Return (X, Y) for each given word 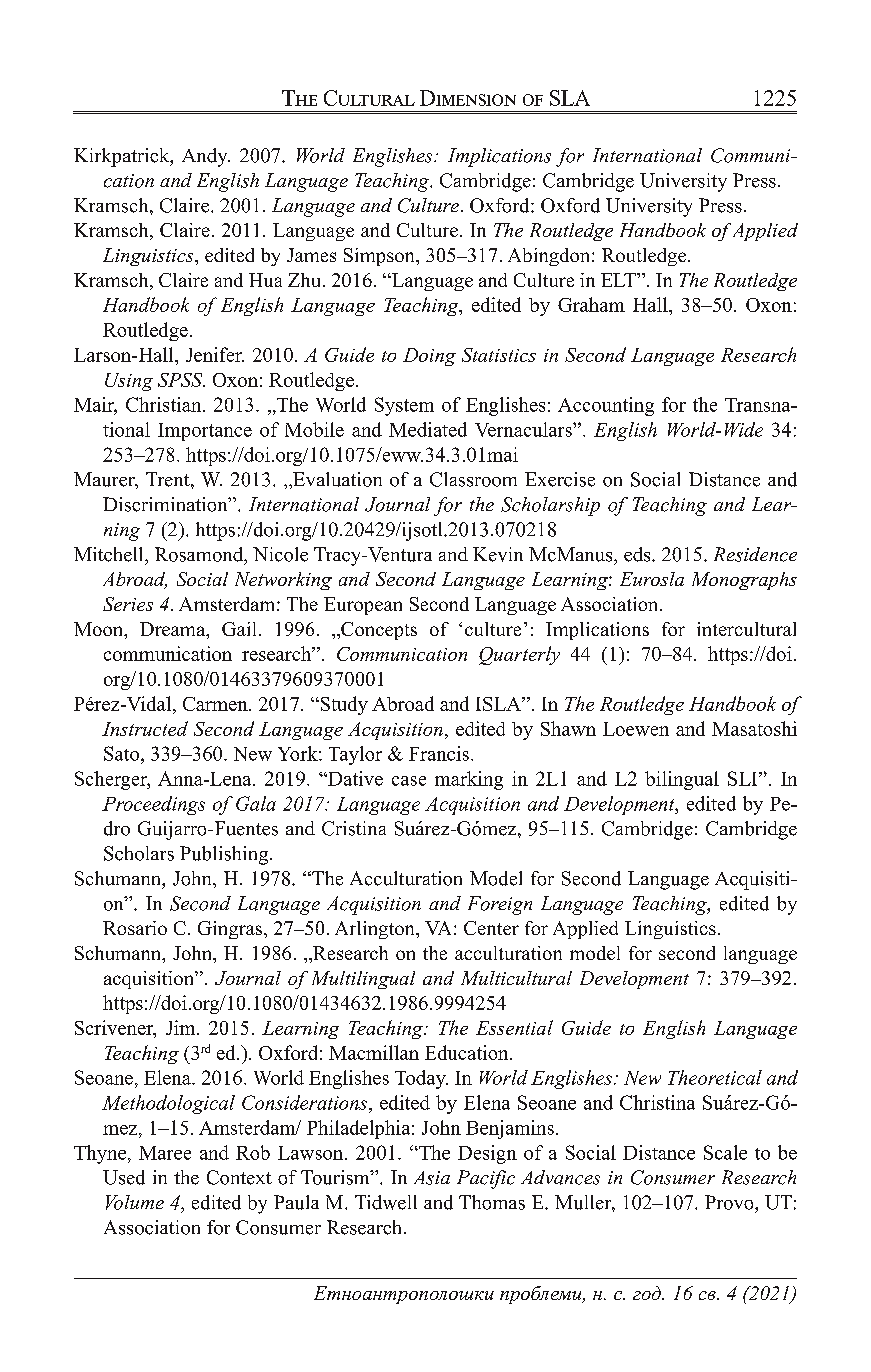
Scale (725, 1152)
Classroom (473, 479)
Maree (165, 1153)
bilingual (682, 780)
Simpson (380, 257)
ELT (619, 280)
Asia (432, 1178)
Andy (206, 157)
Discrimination (166, 504)
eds (638, 554)
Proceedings (153, 805)
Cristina (354, 828)
